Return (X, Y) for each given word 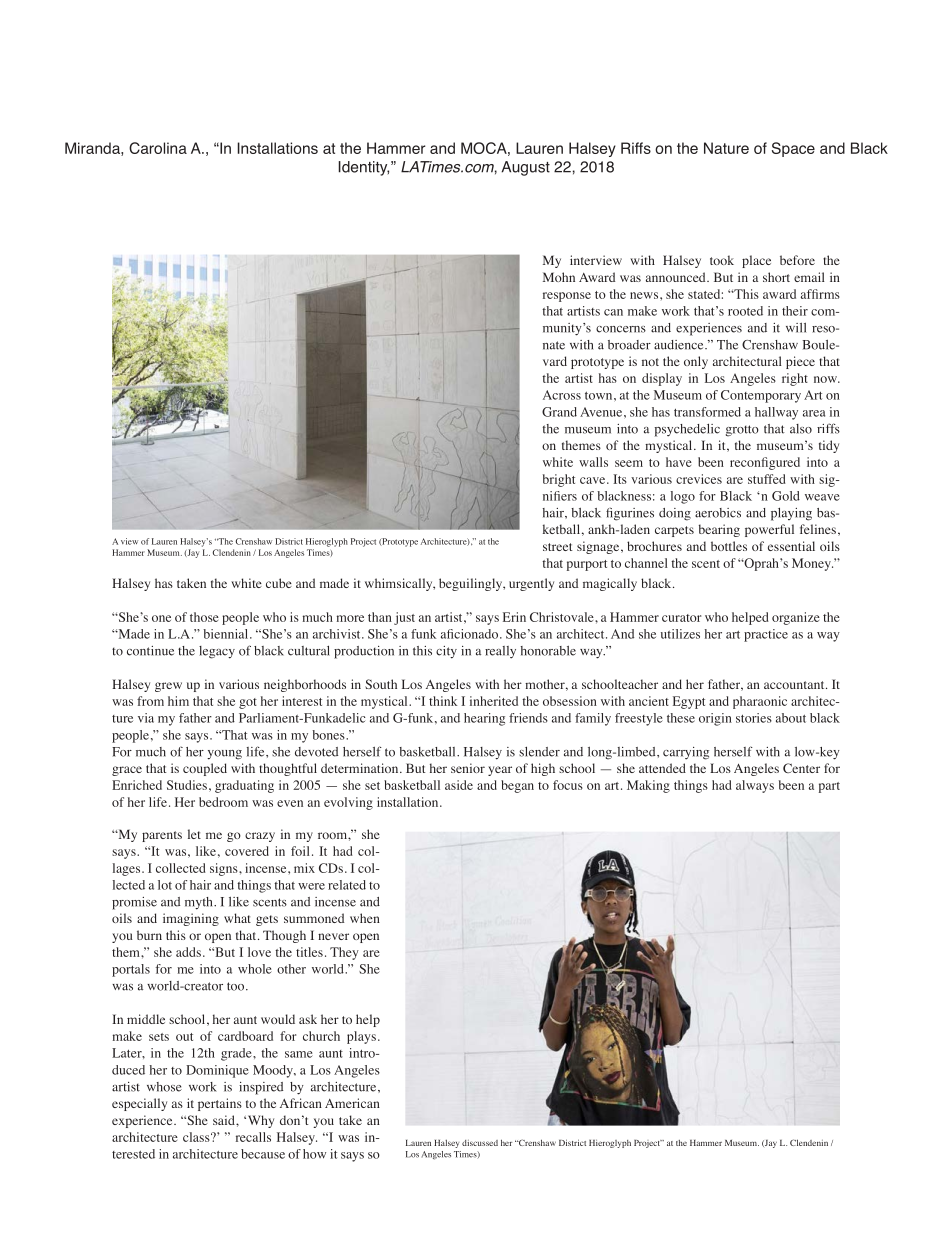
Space (793, 149)
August (525, 168)
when (365, 918)
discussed (480, 1143)
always (755, 786)
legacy (217, 652)
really (500, 652)
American (352, 1103)
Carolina (158, 148)
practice (766, 635)
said (225, 1120)
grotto (742, 431)
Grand (559, 412)
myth (200, 903)
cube (279, 583)
